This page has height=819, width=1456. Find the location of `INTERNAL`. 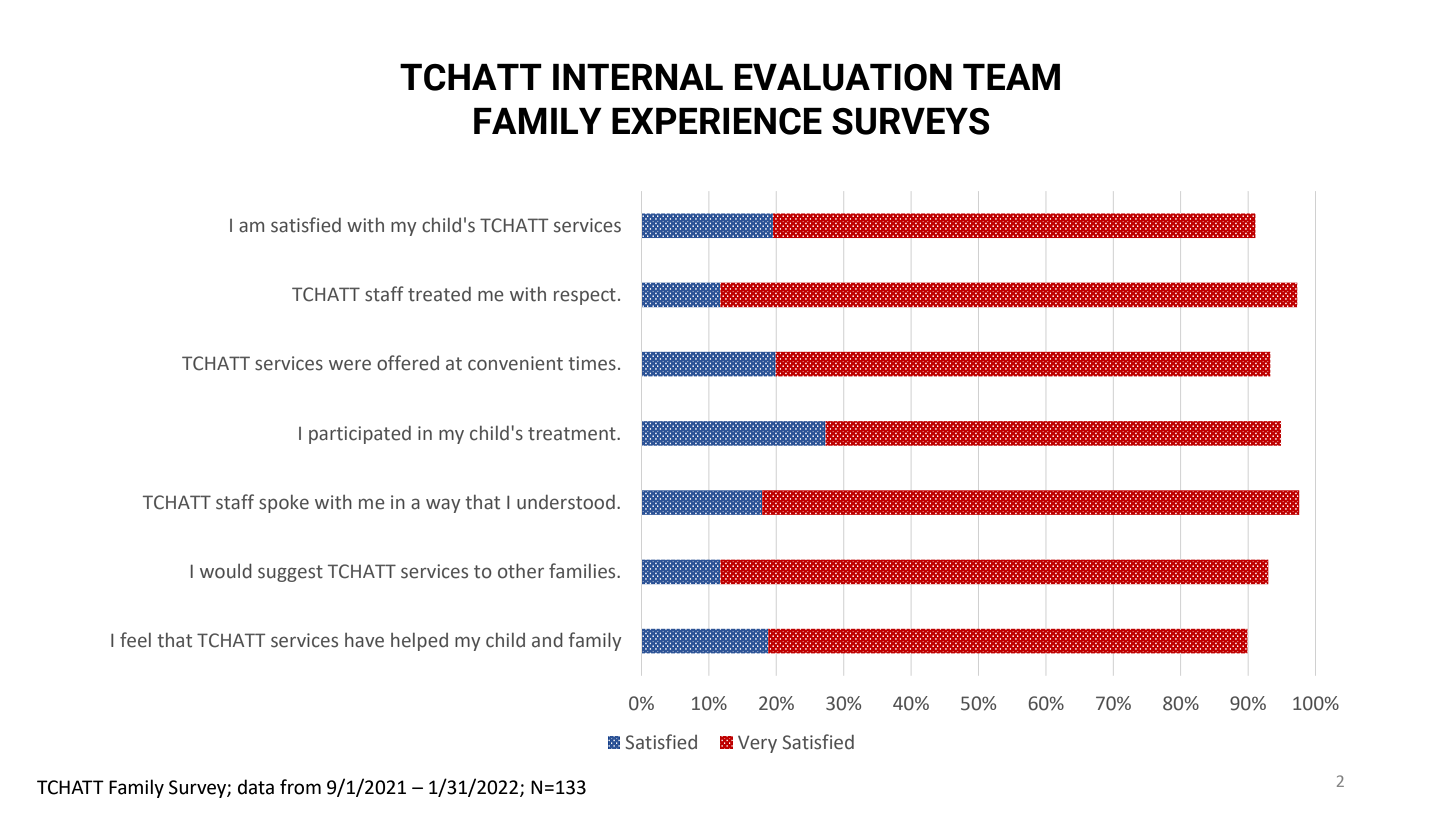

INTERNAL is located at coordinates (638, 77).
